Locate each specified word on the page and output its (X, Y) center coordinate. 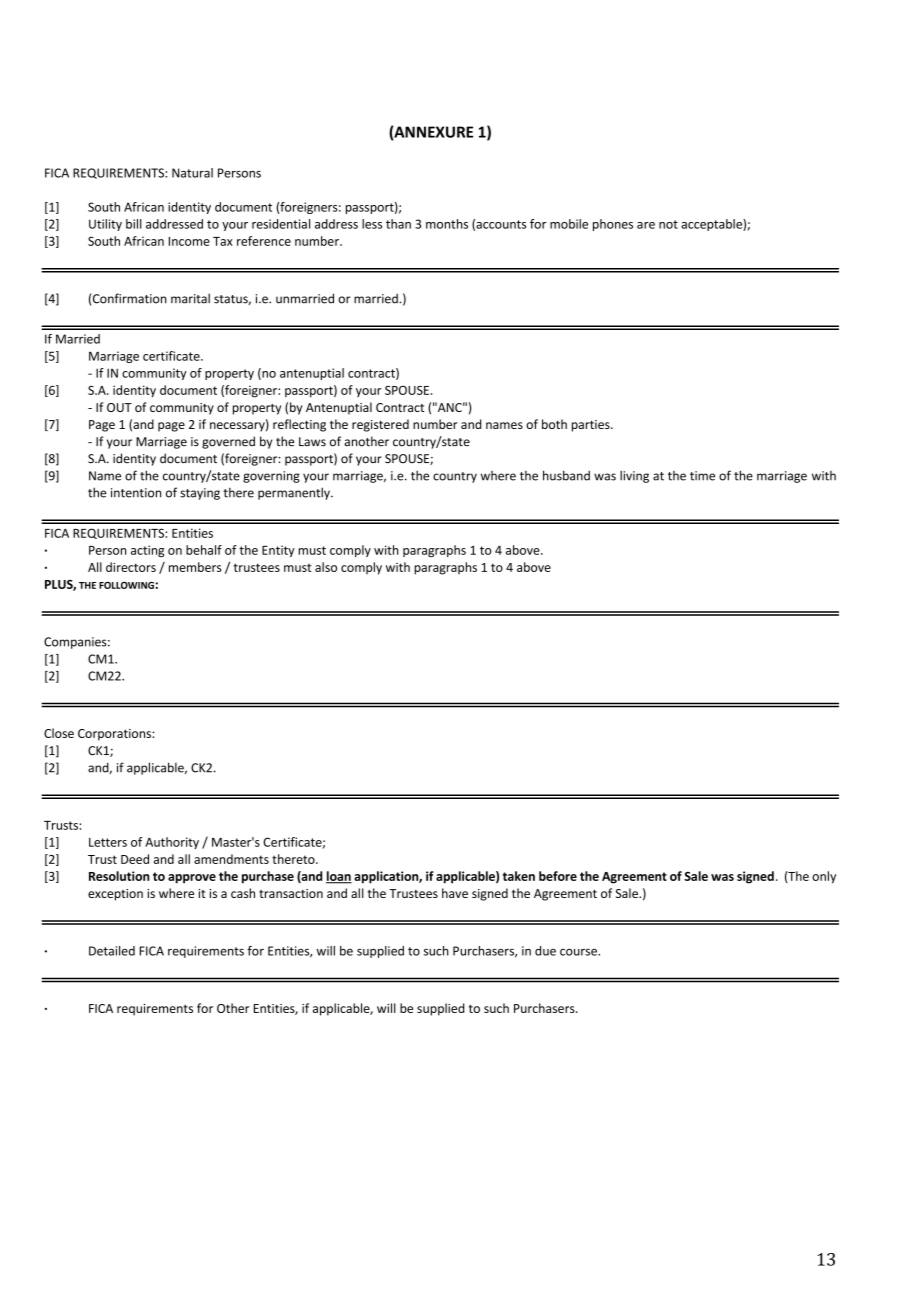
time (702, 476)
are (646, 225)
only (824, 877)
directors (131, 567)
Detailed (112, 951)
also (326, 567)
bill (134, 224)
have (455, 893)
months (447, 224)
